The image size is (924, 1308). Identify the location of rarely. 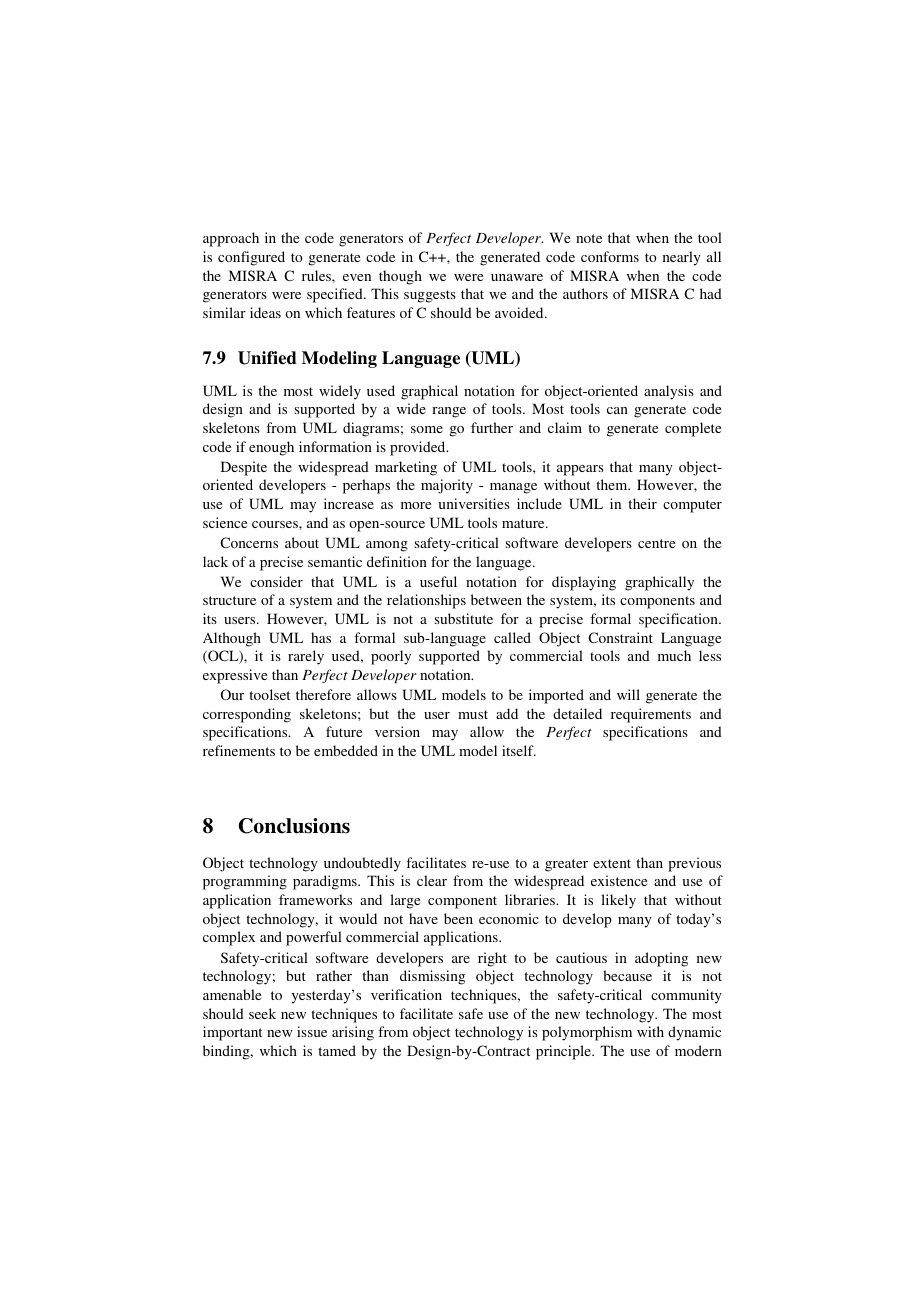
(306, 657).
